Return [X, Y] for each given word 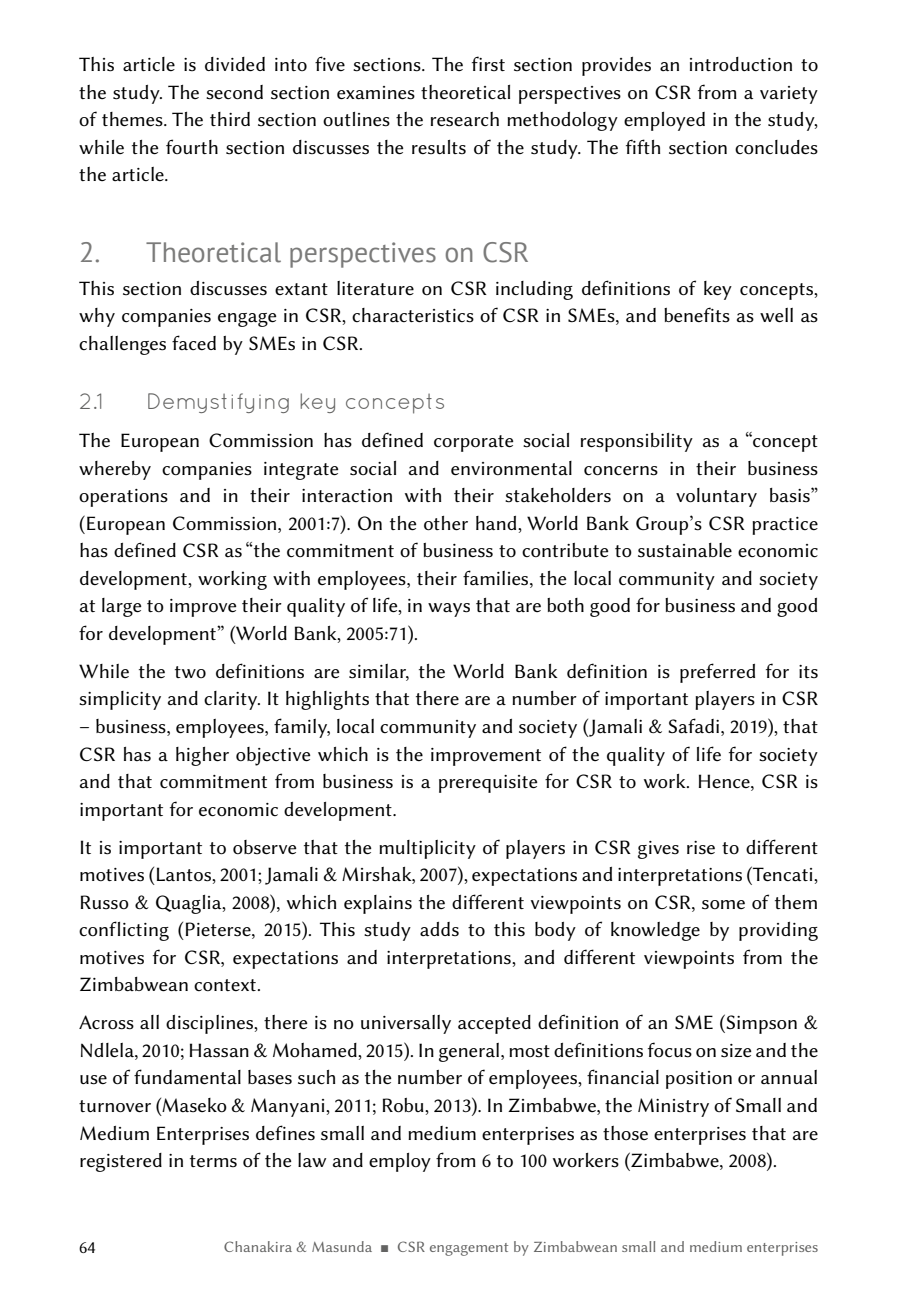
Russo [105, 902]
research [465, 119]
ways [449, 610]
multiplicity [427, 849]
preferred [717, 673]
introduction [741, 64]
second [234, 92]
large [122, 607]
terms [213, 1161]
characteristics [413, 315]
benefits [697, 315]
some [723, 904]
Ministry [673, 1107]
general [469, 1052]
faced [194, 342]
